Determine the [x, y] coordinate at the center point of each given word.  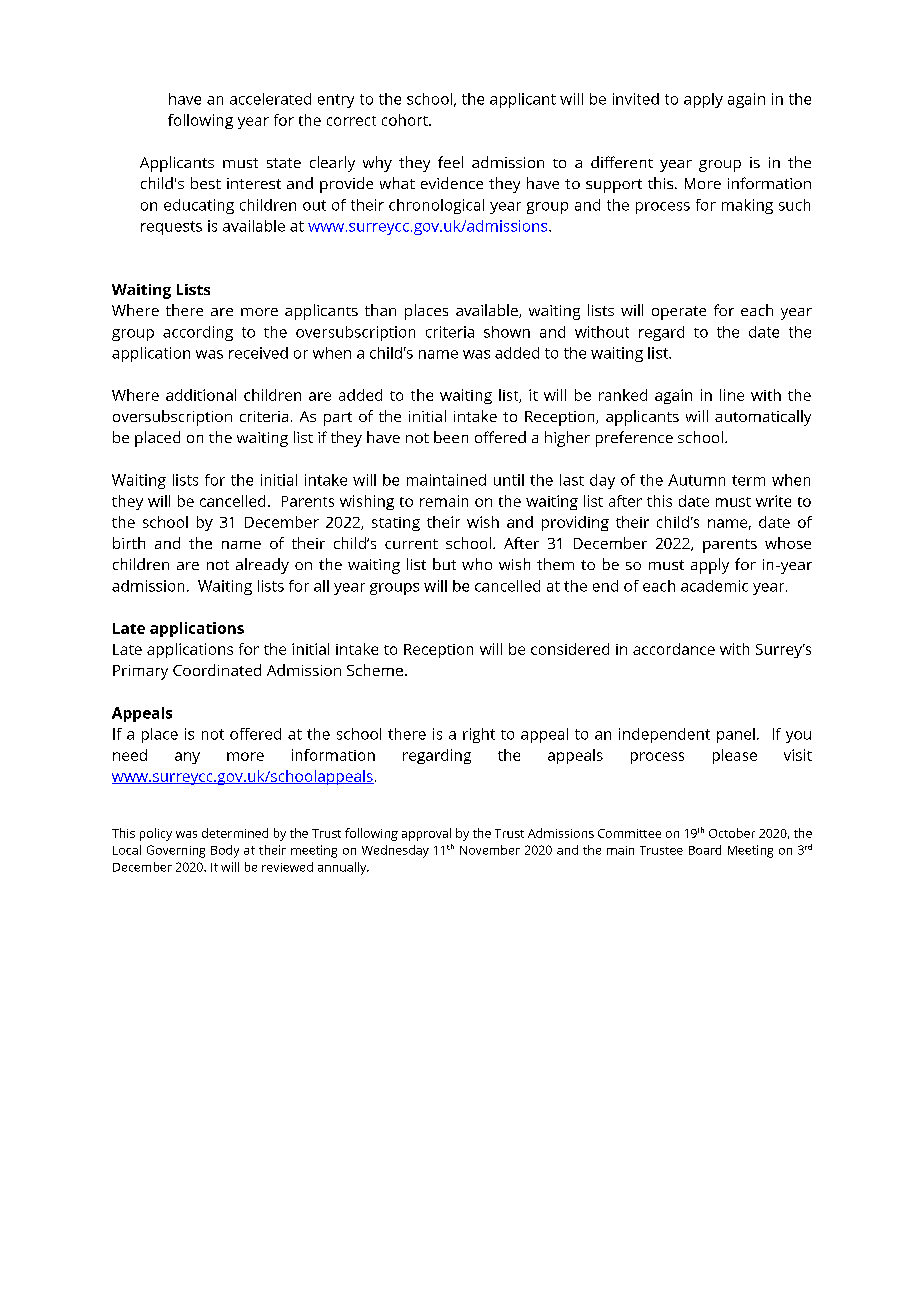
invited [636, 99]
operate [679, 313]
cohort [406, 120]
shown [507, 332]
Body [225, 851]
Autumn [696, 480]
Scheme [375, 670]
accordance [674, 649]
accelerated [270, 99]
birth [129, 543]
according [198, 333]
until [509, 480]
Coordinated [217, 670]
